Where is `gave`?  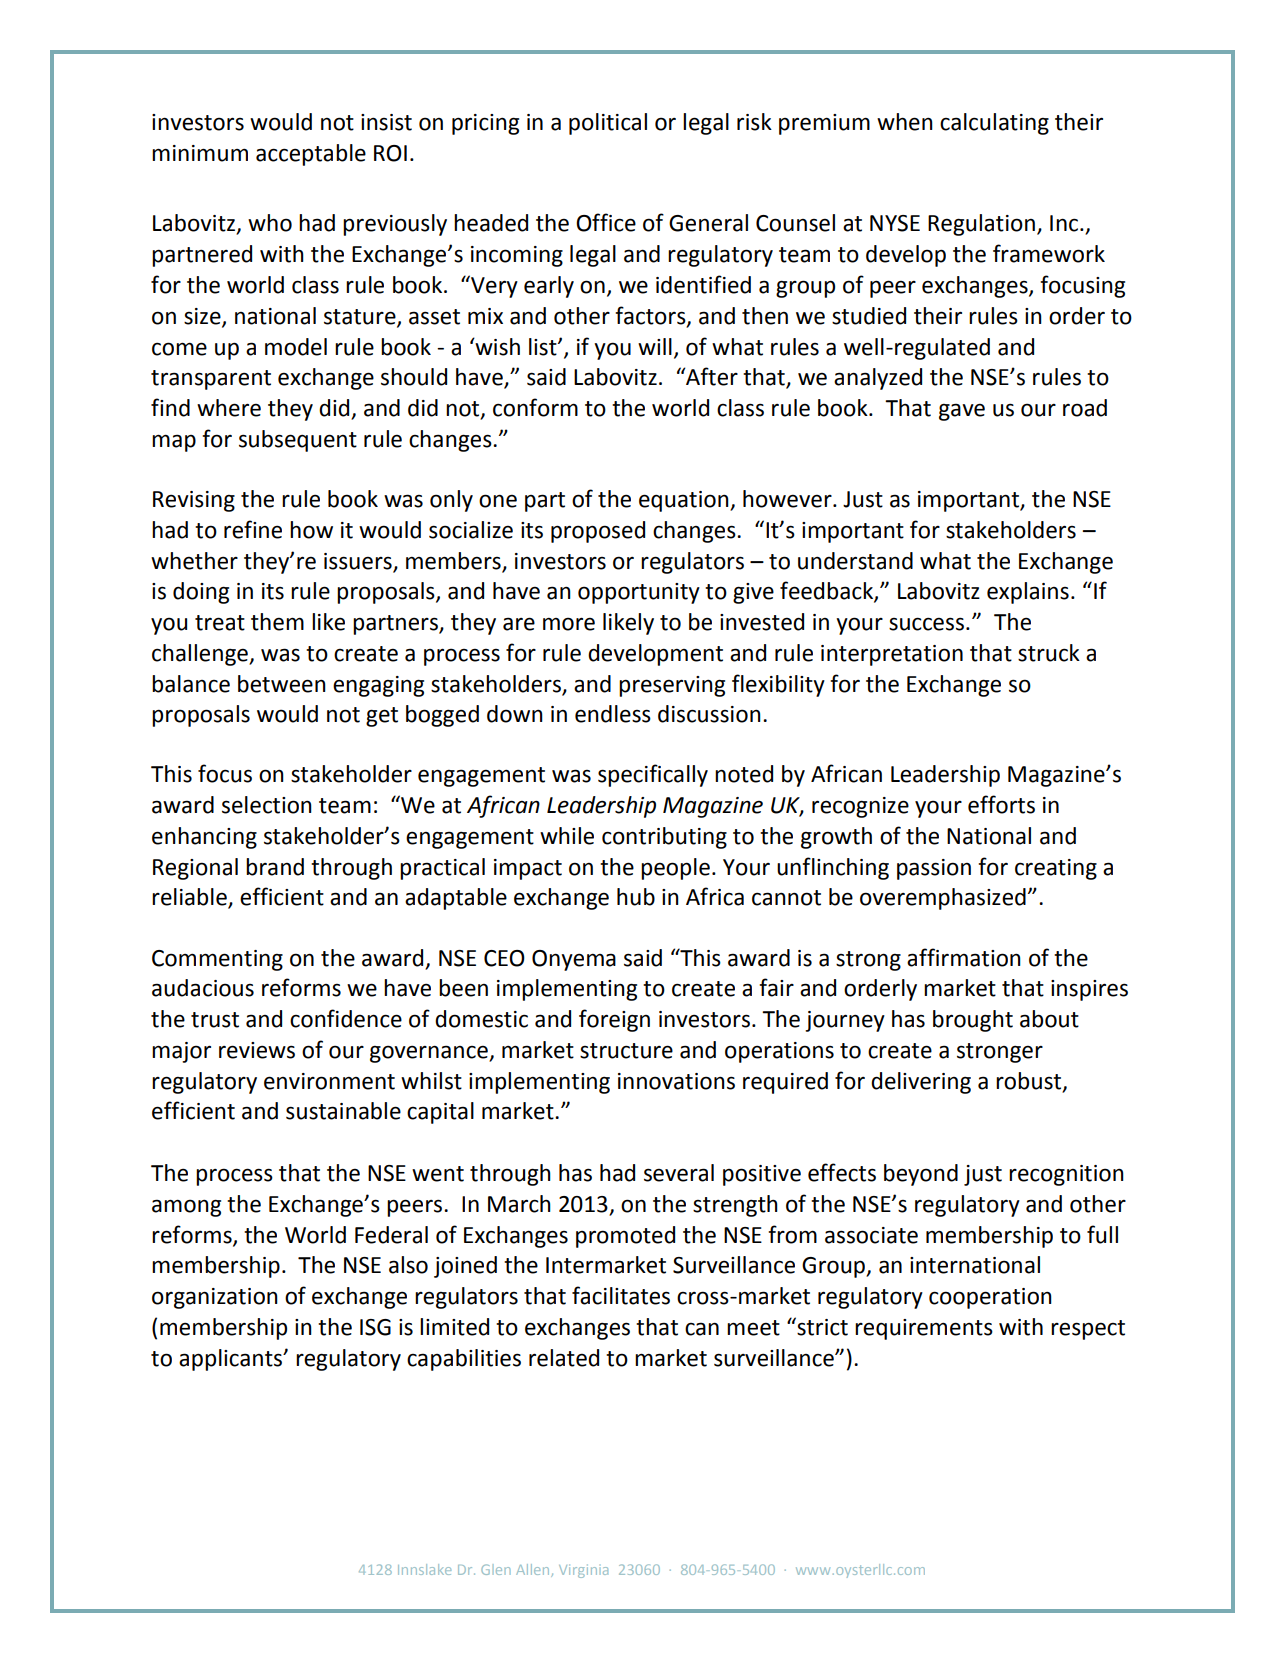
gave is located at coordinates (962, 412).
